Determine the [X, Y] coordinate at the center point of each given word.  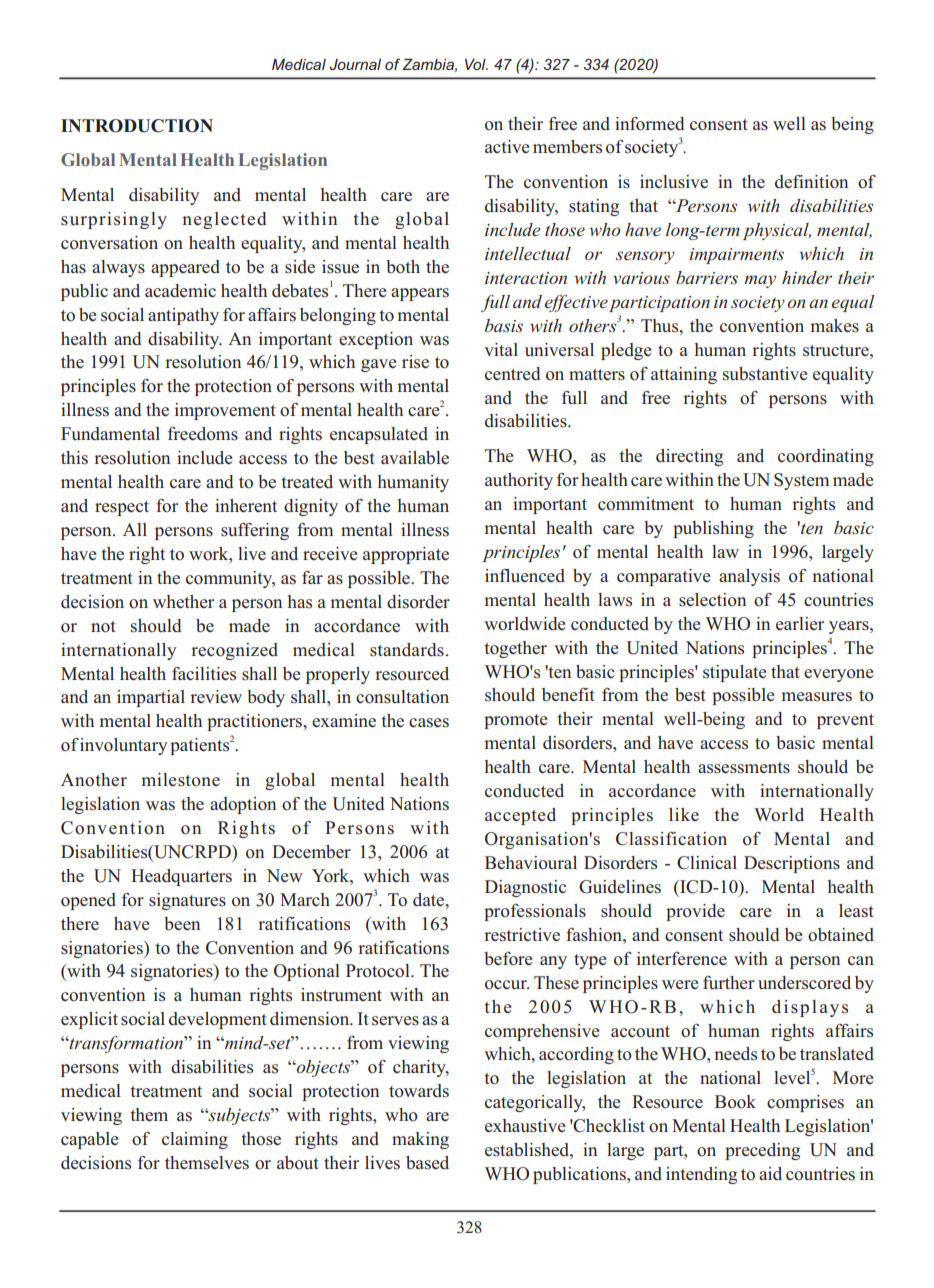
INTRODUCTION [137, 126]
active [507, 146]
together [515, 649]
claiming [195, 1140]
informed [650, 124]
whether [183, 602]
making [420, 1140]
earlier [800, 623]
